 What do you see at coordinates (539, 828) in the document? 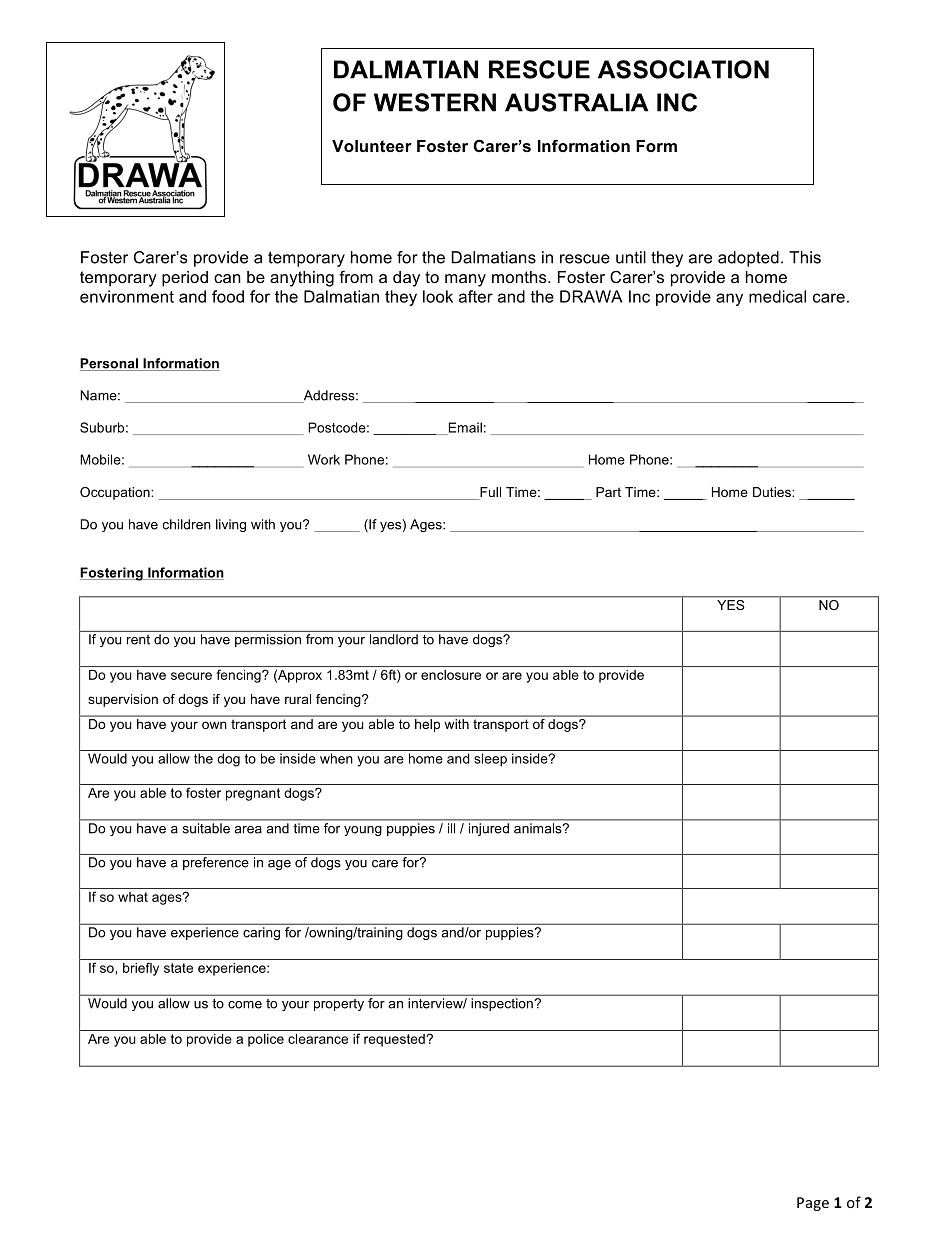
I see `animals` at bounding box center [539, 828].
